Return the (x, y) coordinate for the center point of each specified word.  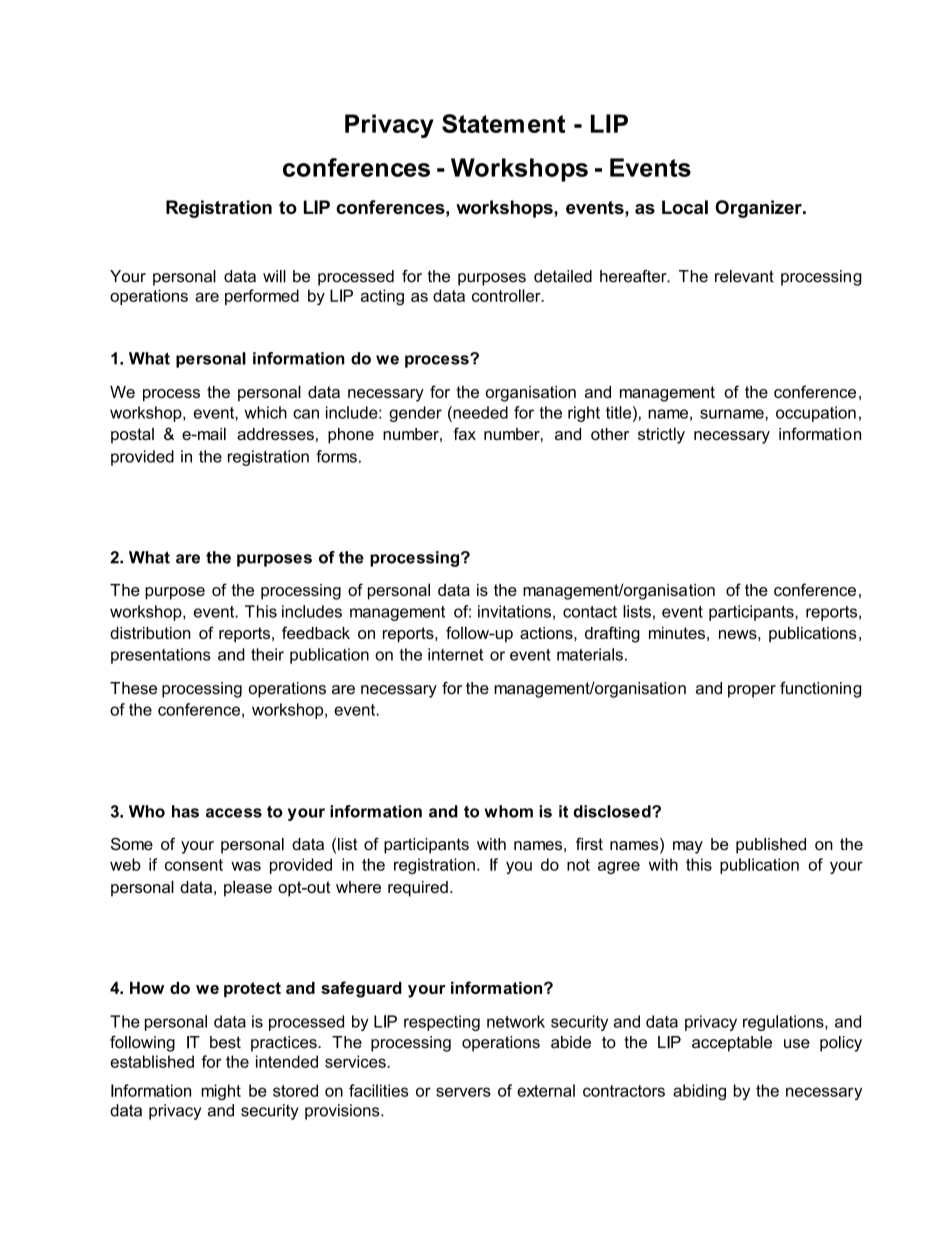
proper (752, 691)
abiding (699, 1092)
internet (455, 654)
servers (463, 1092)
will (274, 276)
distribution (150, 633)
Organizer (759, 209)
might (221, 1092)
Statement (503, 123)
